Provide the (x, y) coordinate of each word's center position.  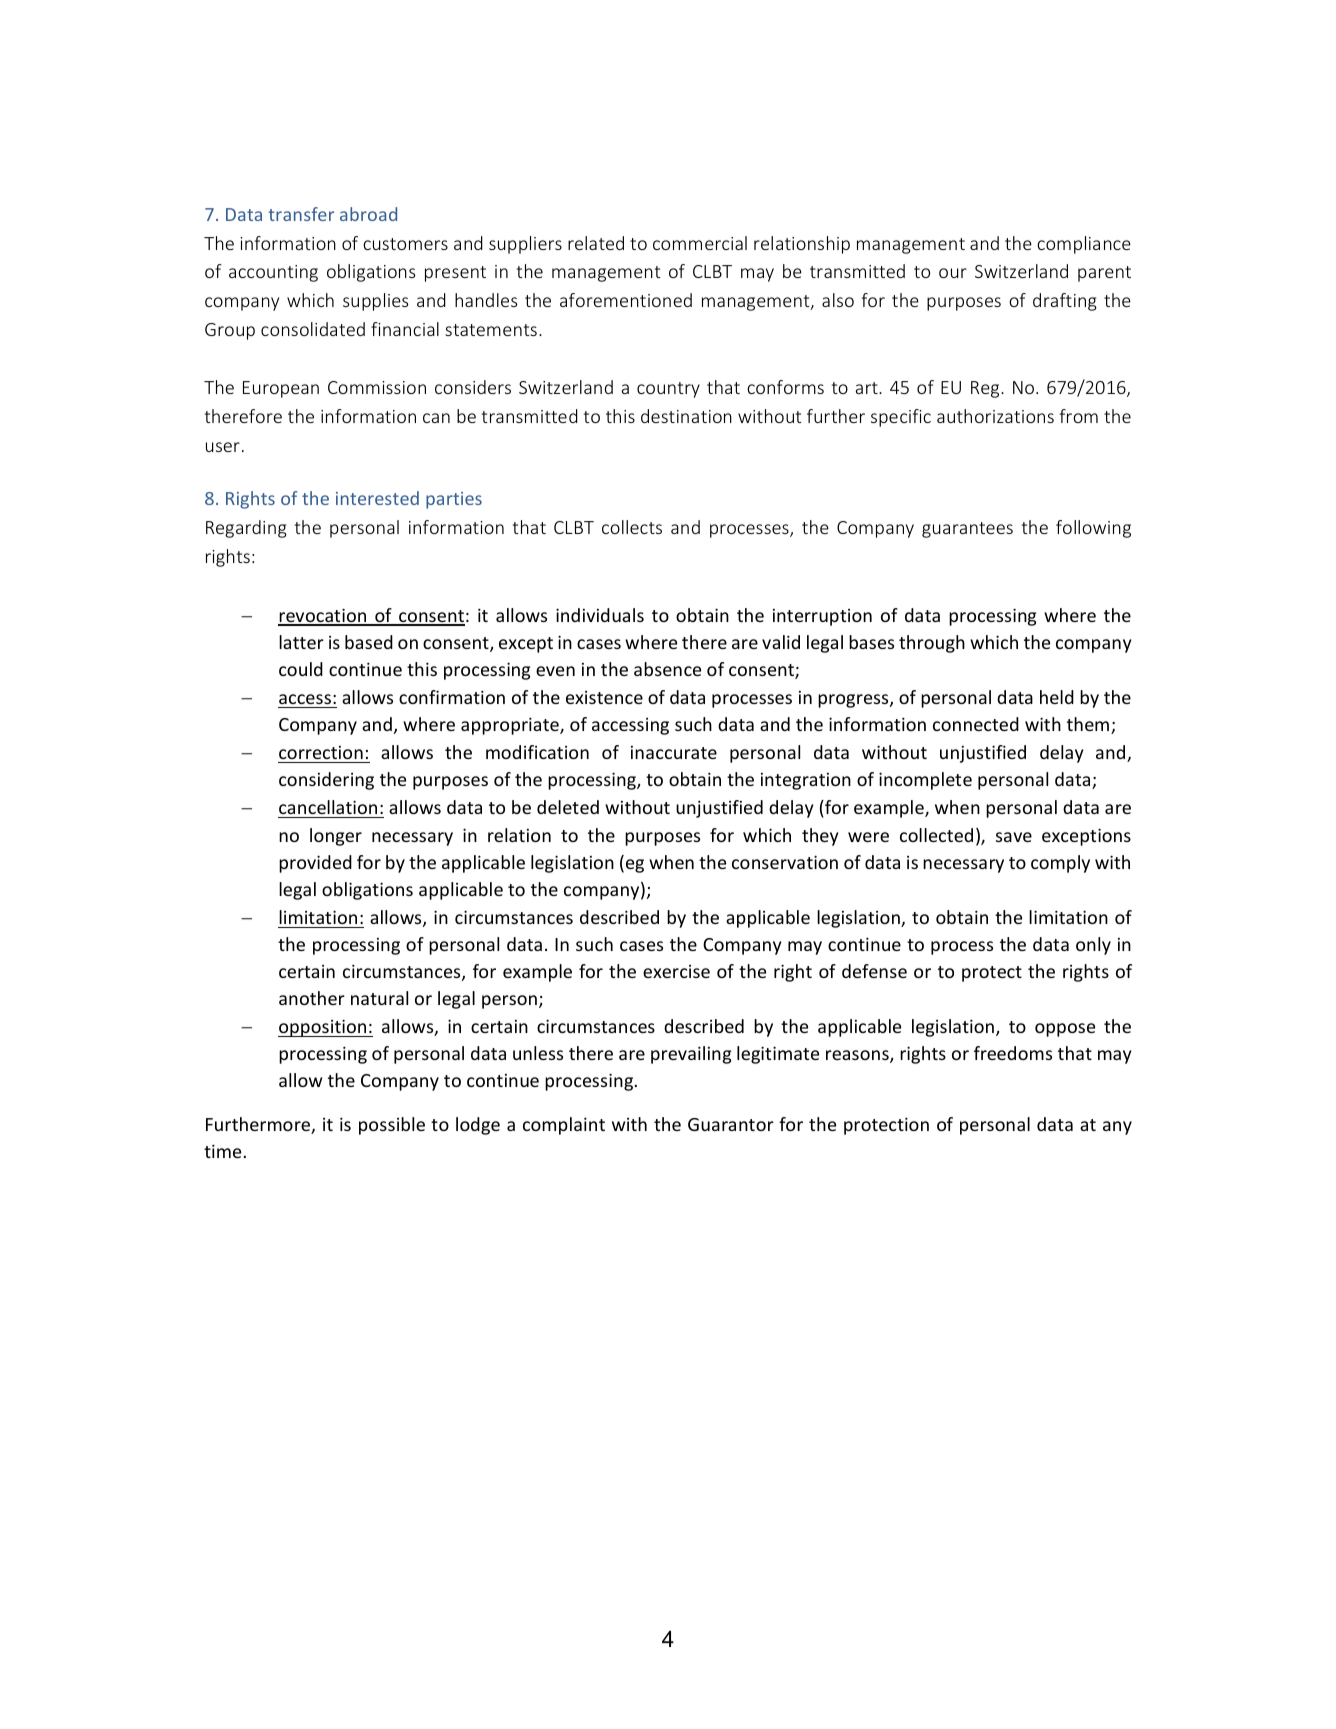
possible (392, 1126)
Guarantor (731, 1124)
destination (686, 416)
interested (377, 498)
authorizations (995, 416)
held (1057, 697)
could (301, 669)
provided (315, 864)
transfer (301, 214)
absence (667, 669)
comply (1060, 864)
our (953, 273)
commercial (700, 243)
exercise (676, 971)
